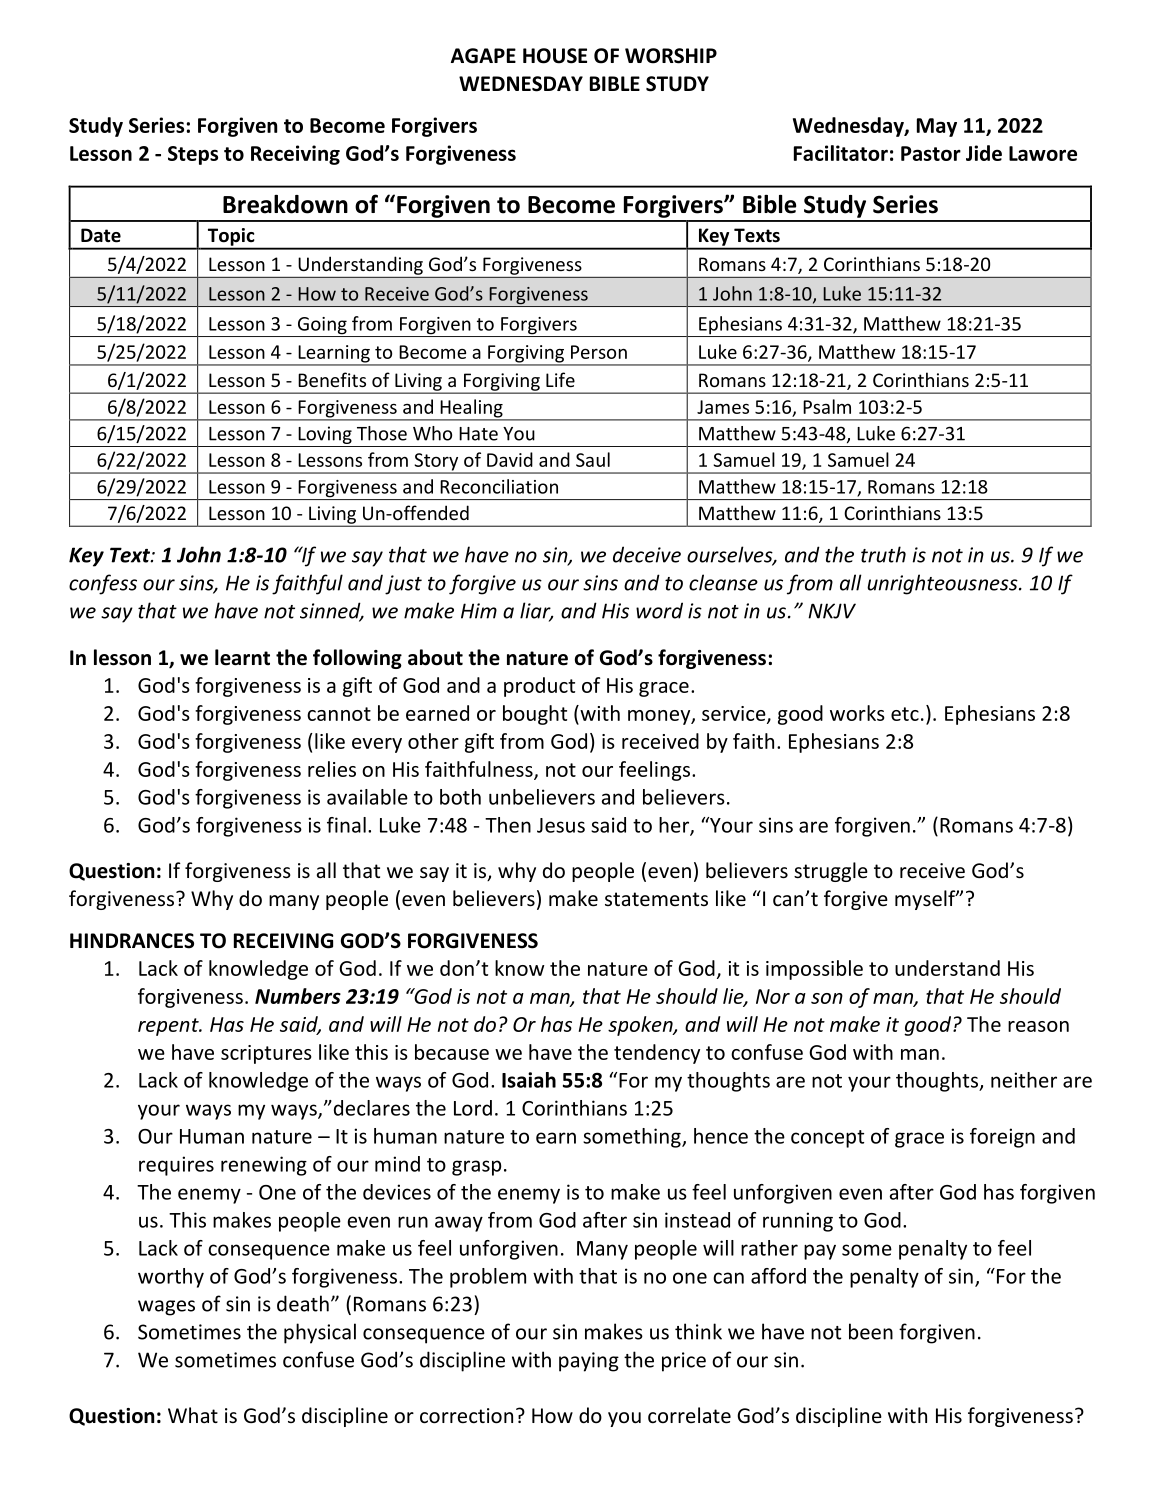  I want to click on confess, so click(103, 584).
